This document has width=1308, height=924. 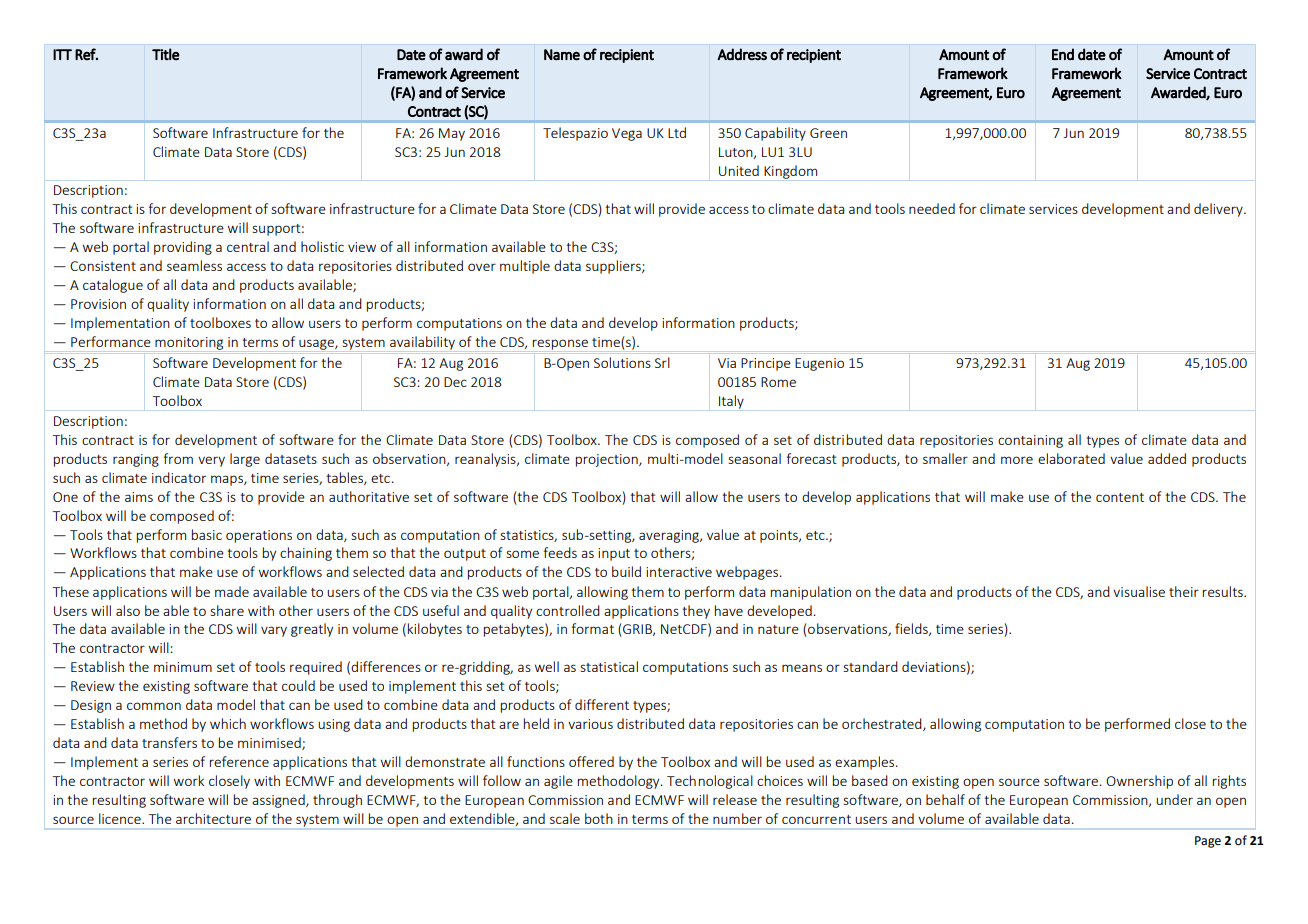 What do you see at coordinates (166, 54) in the document?
I see `Title` at bounding box center [166, 54].
